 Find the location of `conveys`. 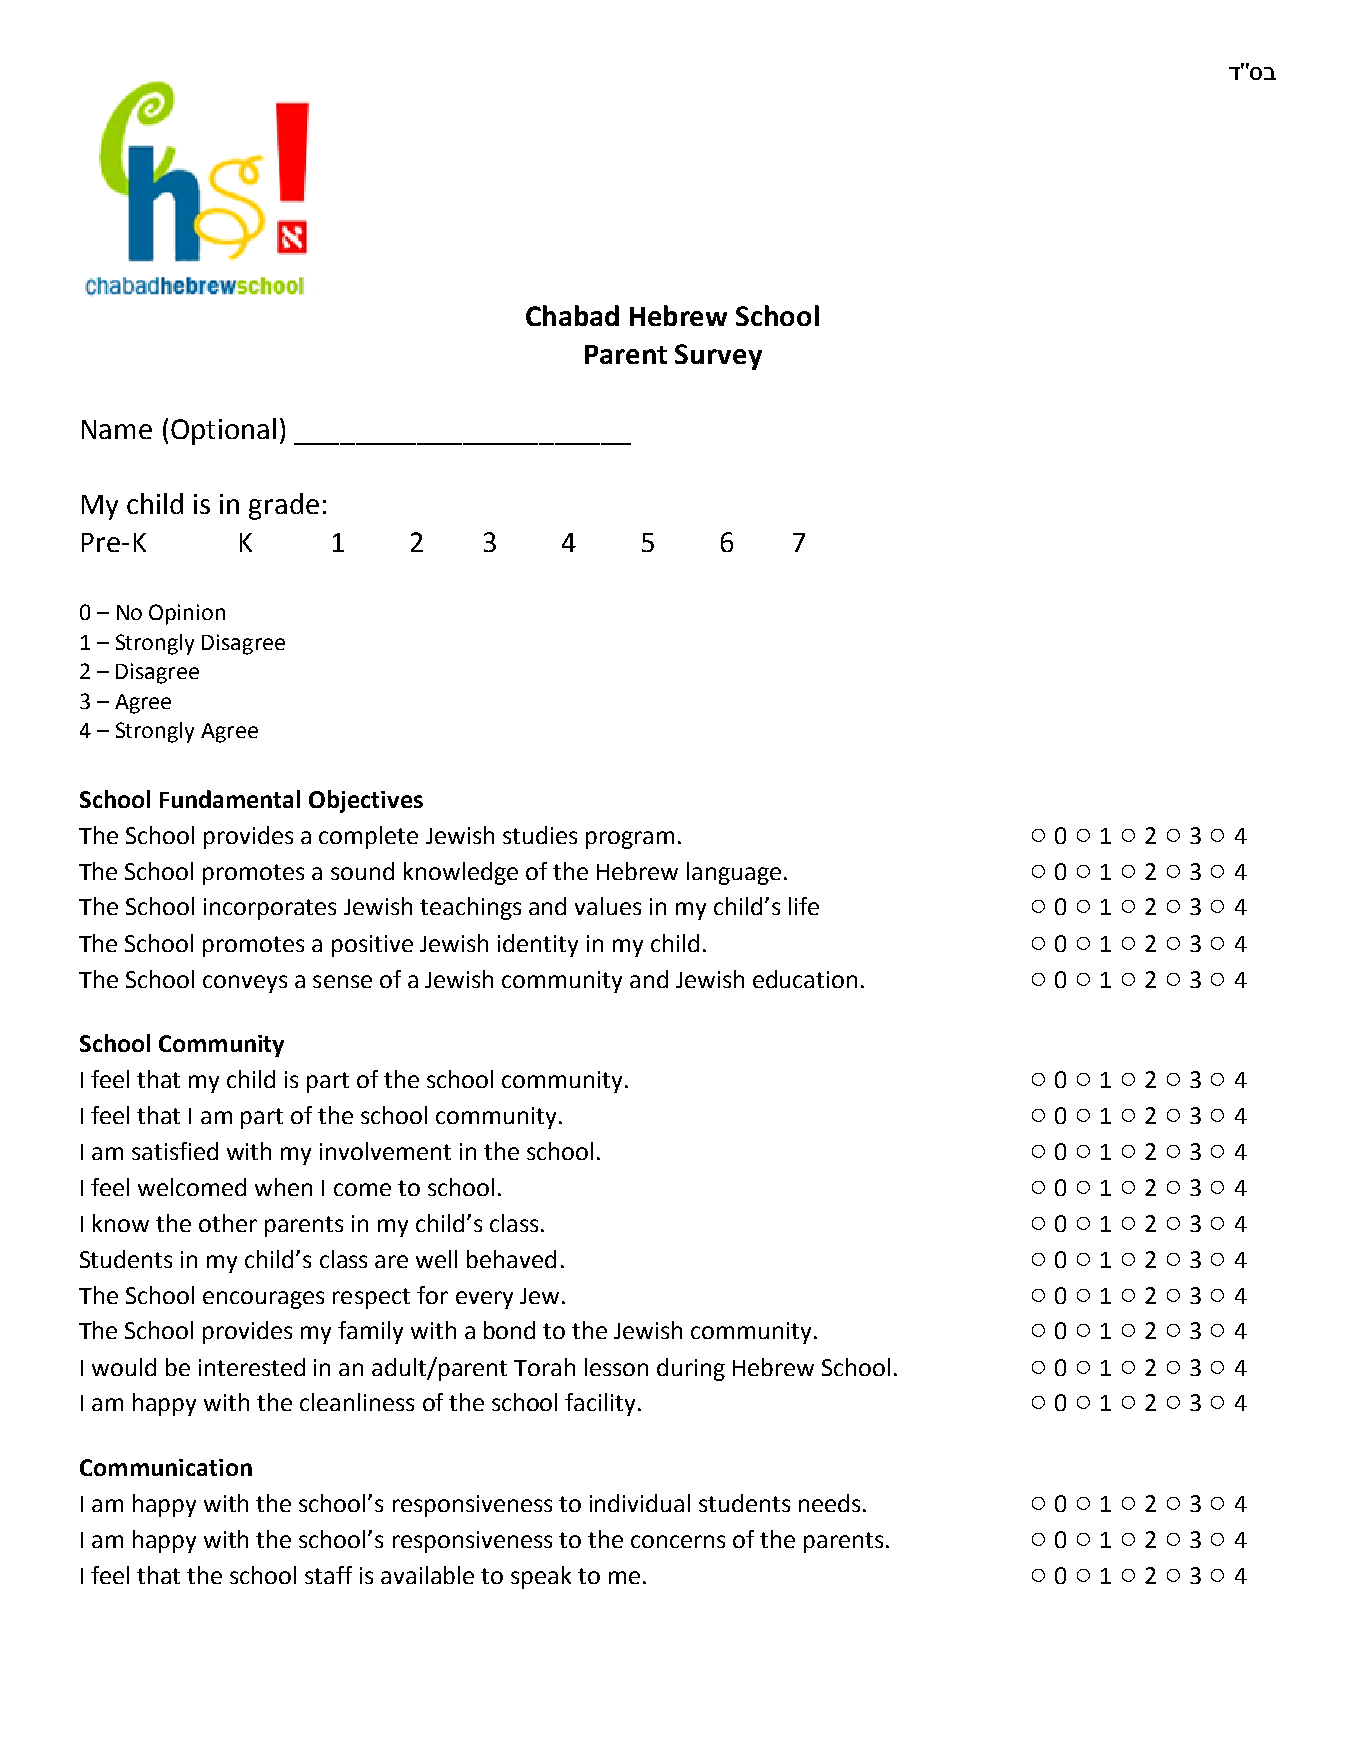

conveys is located at coordinates (245, 984).
